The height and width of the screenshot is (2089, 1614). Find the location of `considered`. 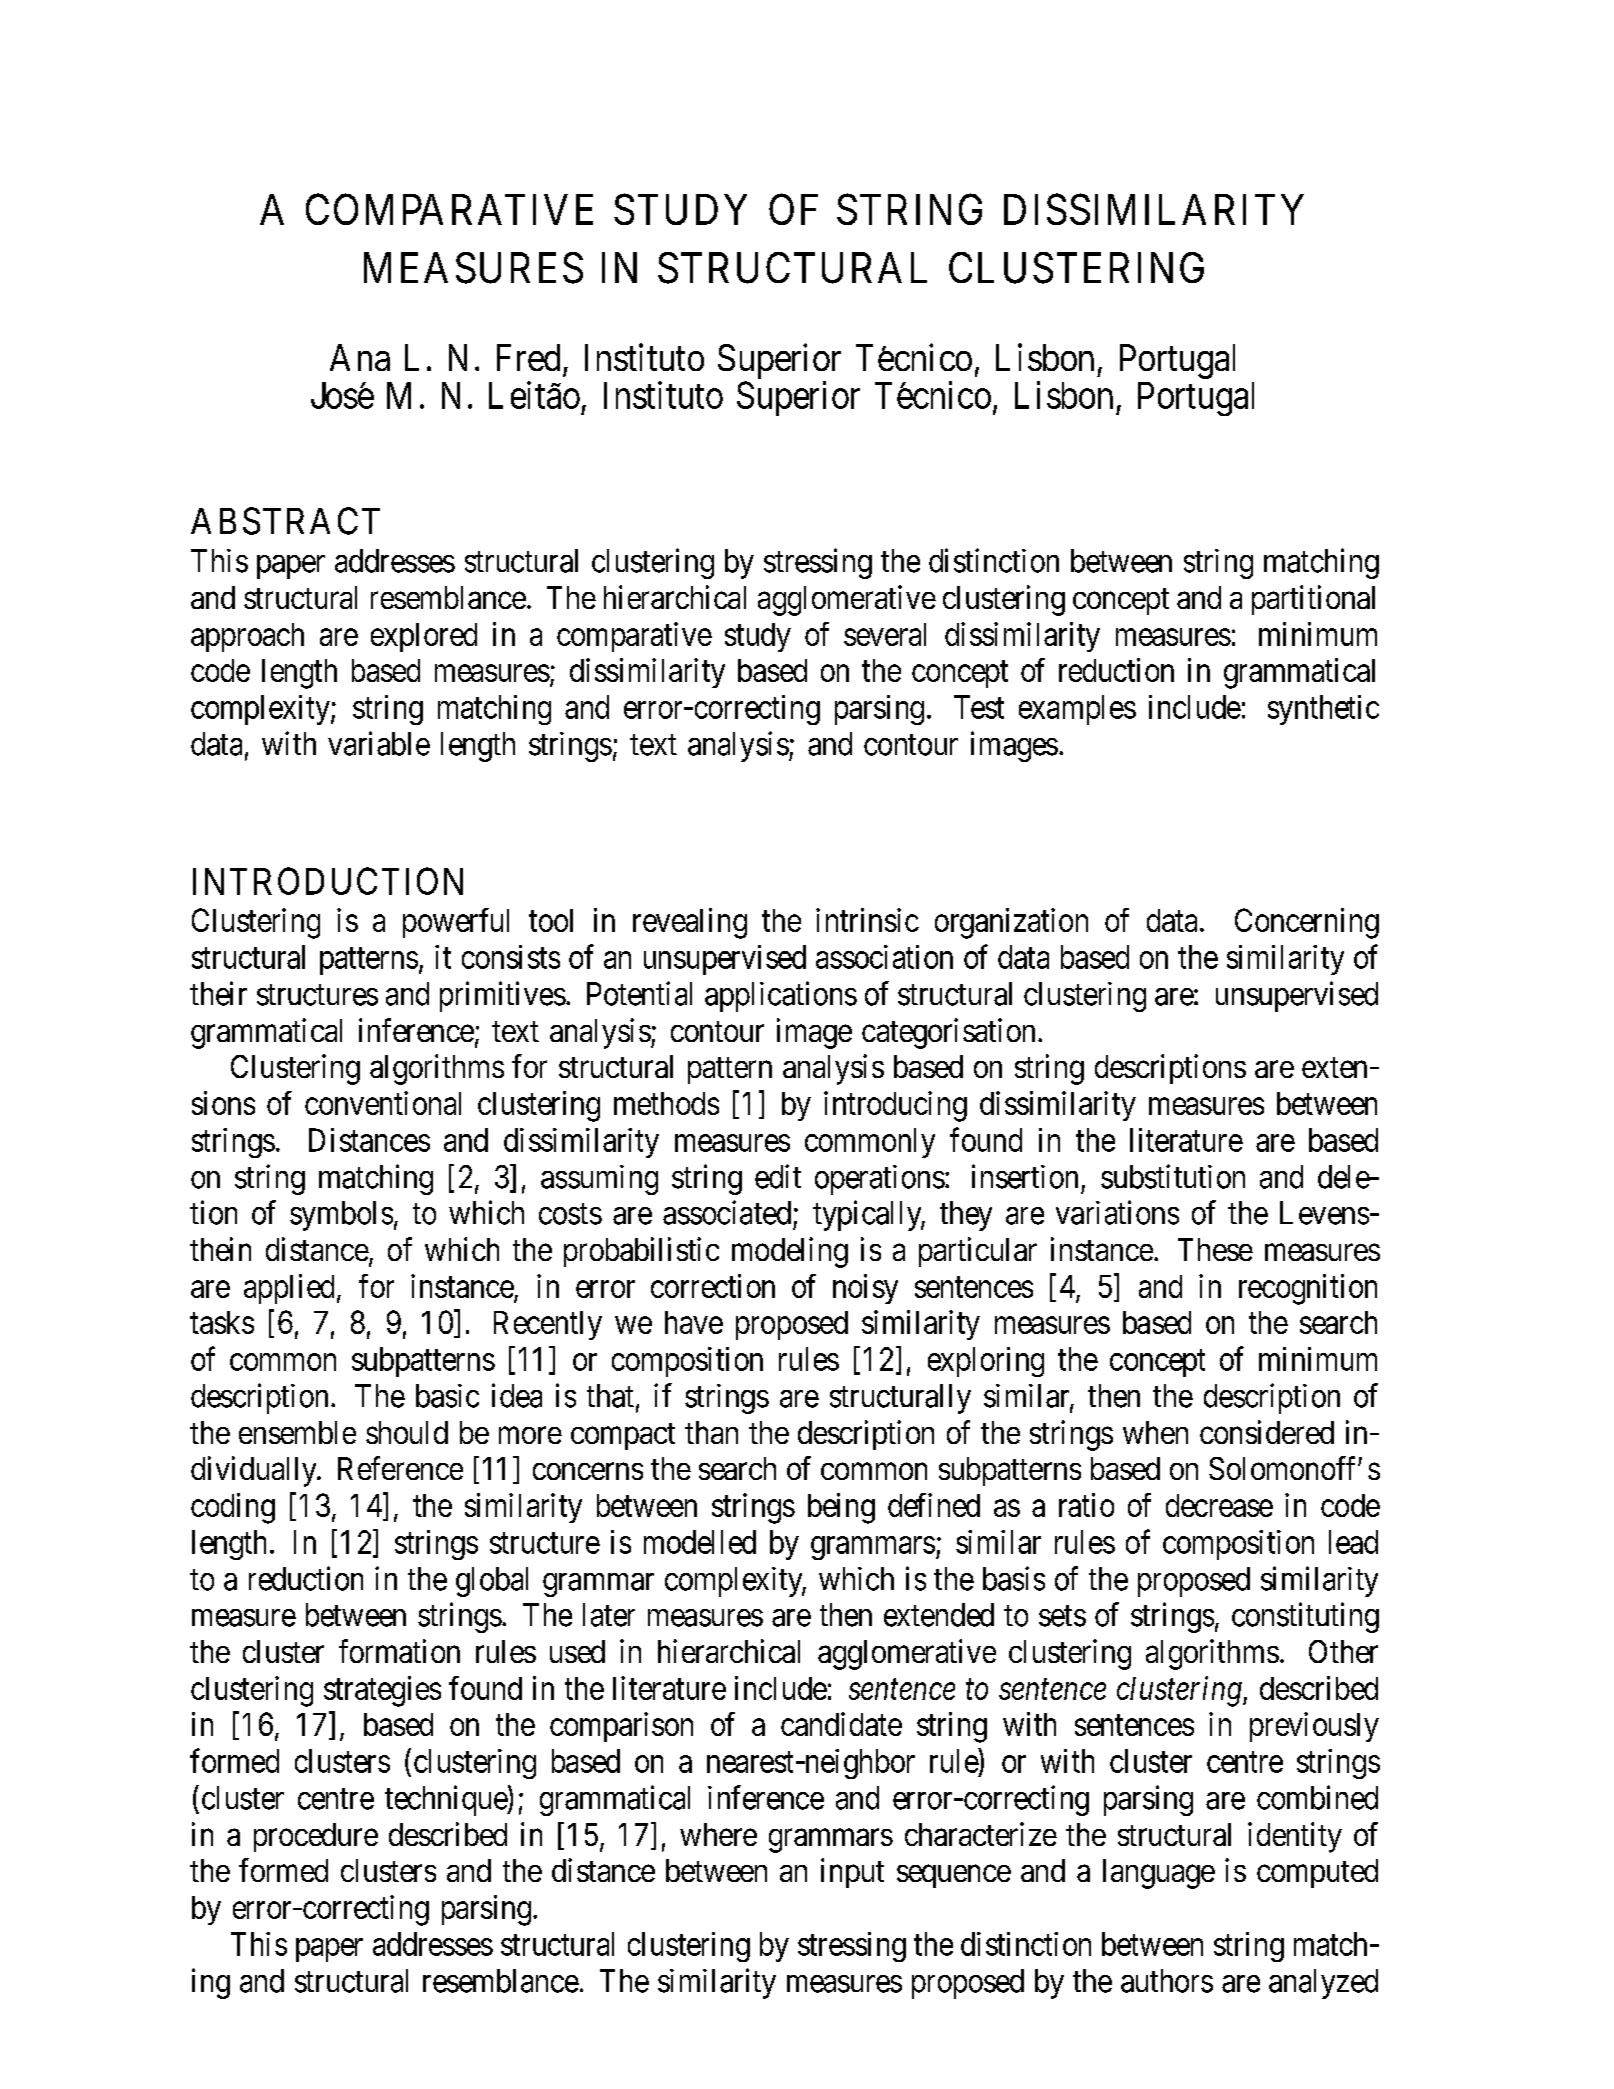

considered is located at coordinates (1267, 1432).
